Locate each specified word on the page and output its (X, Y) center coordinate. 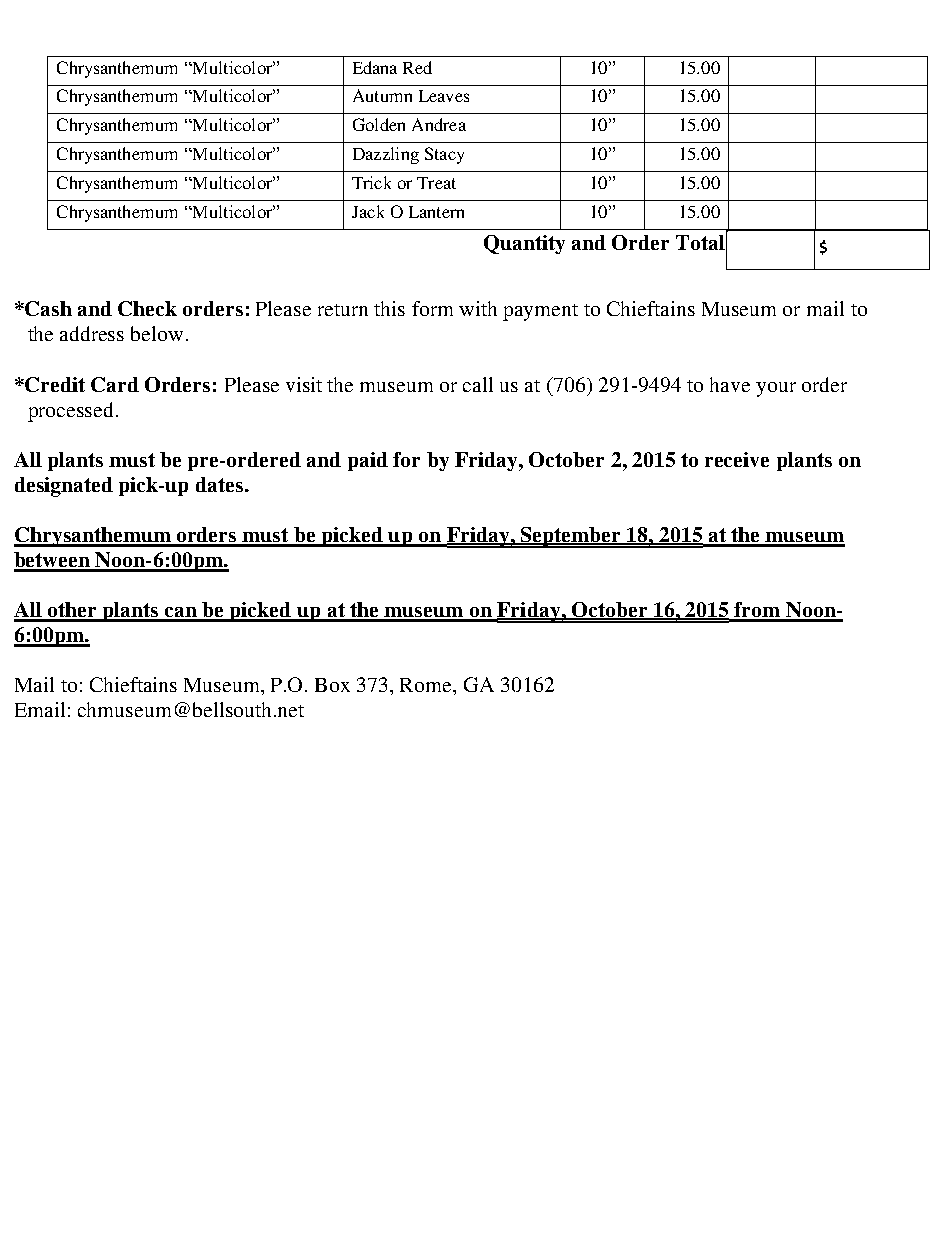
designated (64, 487)
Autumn (382, 95)
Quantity (524, 244)
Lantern (436, 212)
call (478, 384)
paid (368, 461)
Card (115, 384)
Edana (375, 67)
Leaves (444, 96)
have (730, 384)
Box (332, 685)
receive (737, 459)
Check (147, 308)
